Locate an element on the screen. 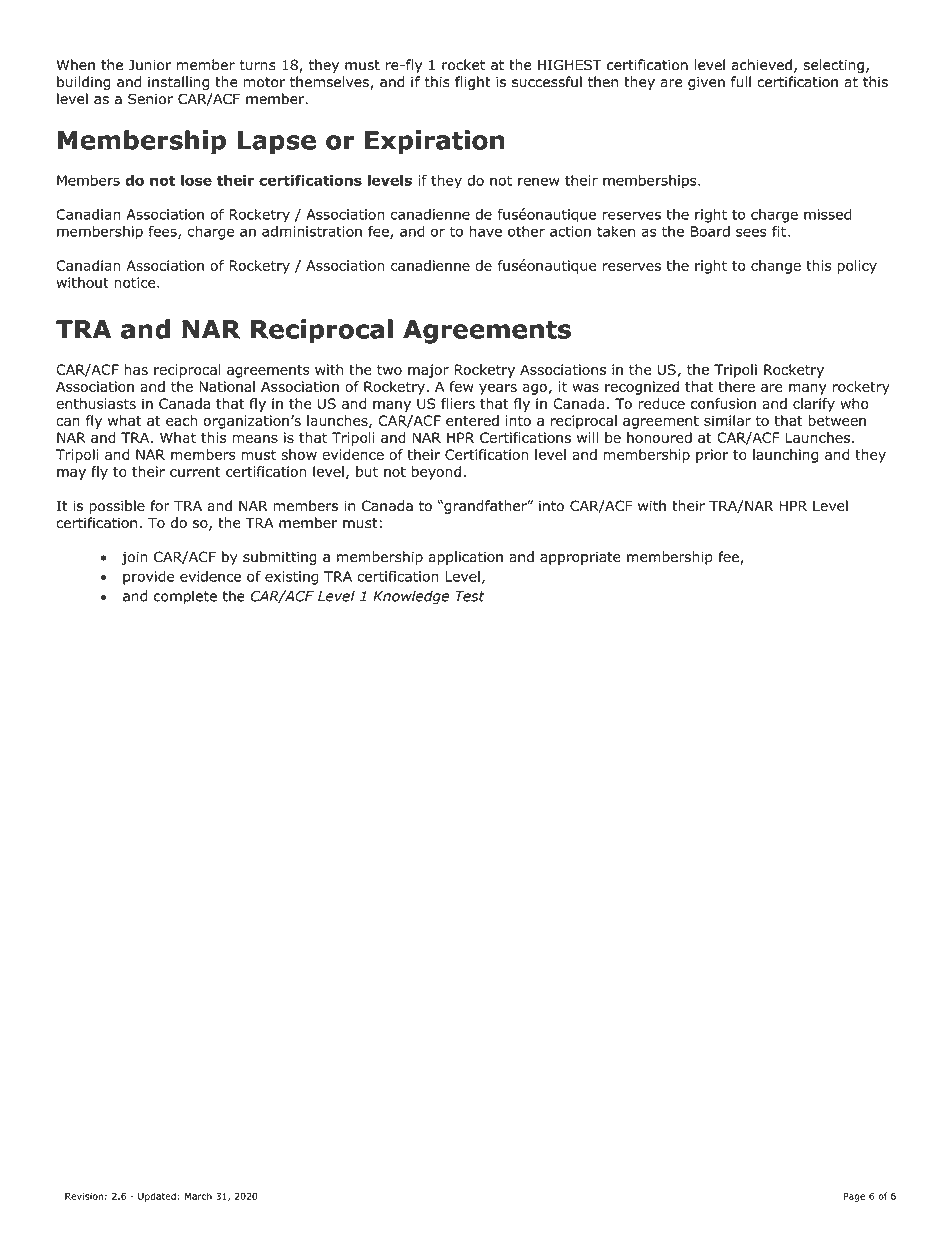 The image size is (952, 1233). Senior is located at coordinates (150, 99).
